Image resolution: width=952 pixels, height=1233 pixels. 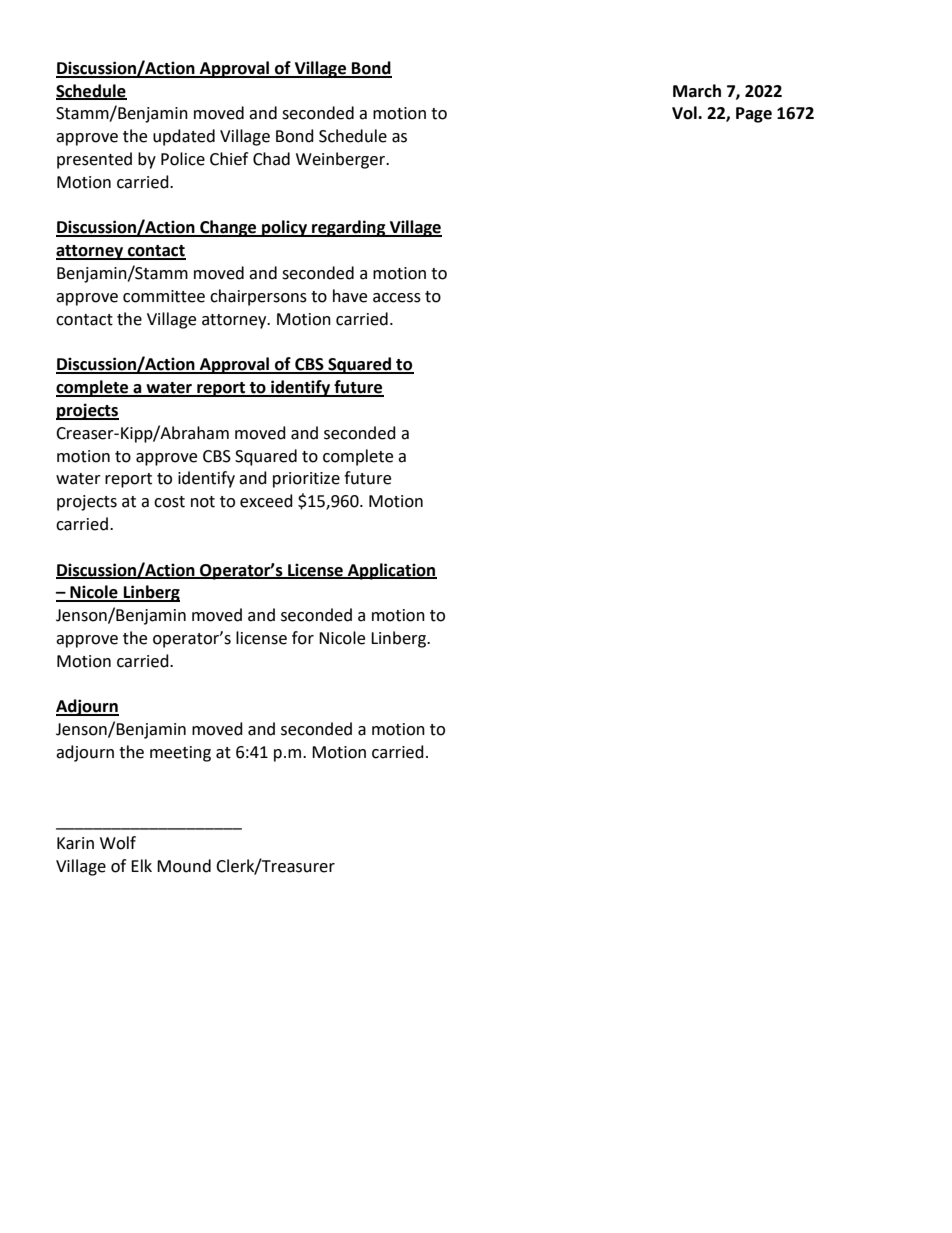 What do you see at coordinates (184, 137) in the page?
I see `updated` at bounding box center [184, 137].
